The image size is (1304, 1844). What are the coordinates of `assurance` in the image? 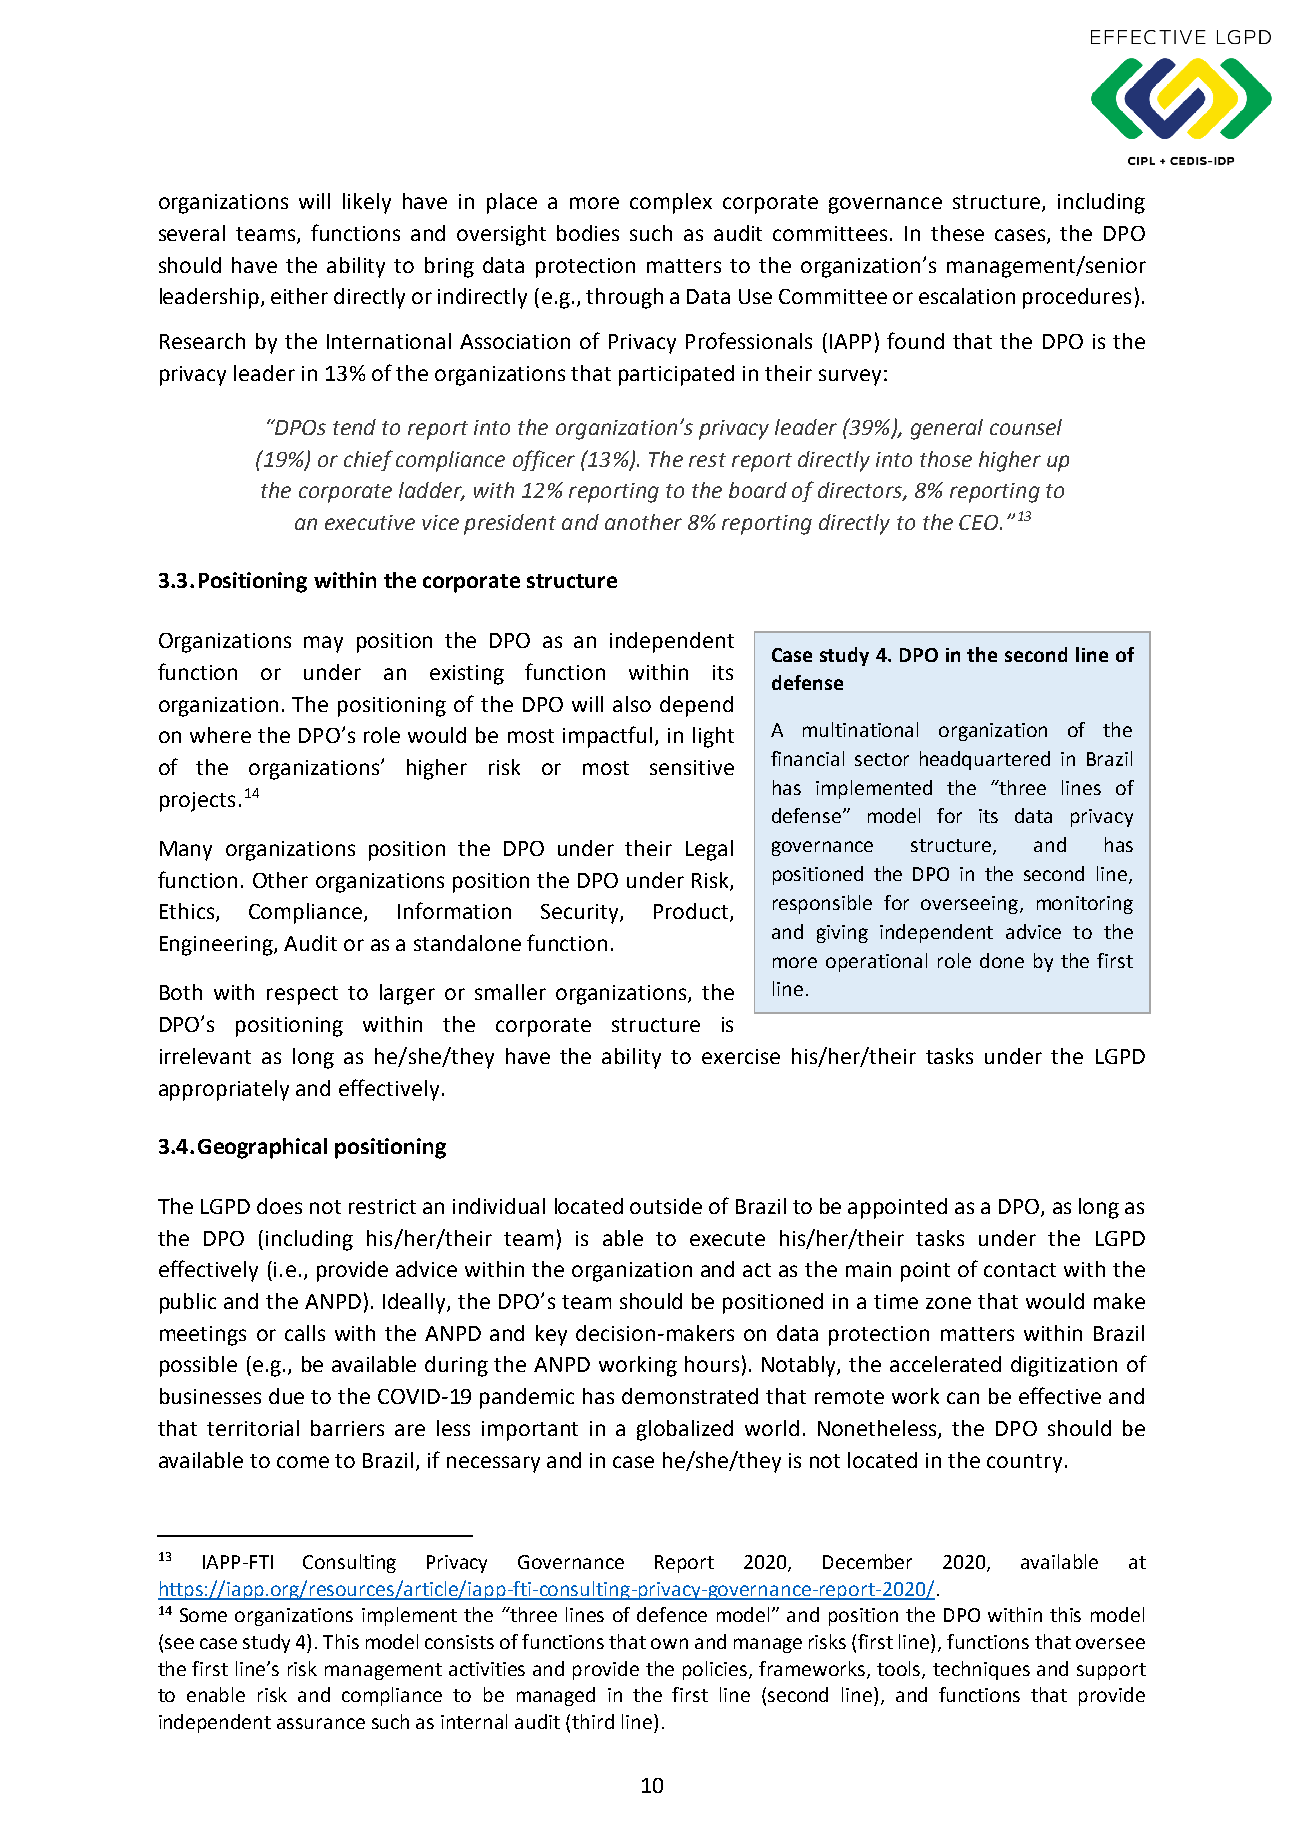 It's located at (321, 1723).
